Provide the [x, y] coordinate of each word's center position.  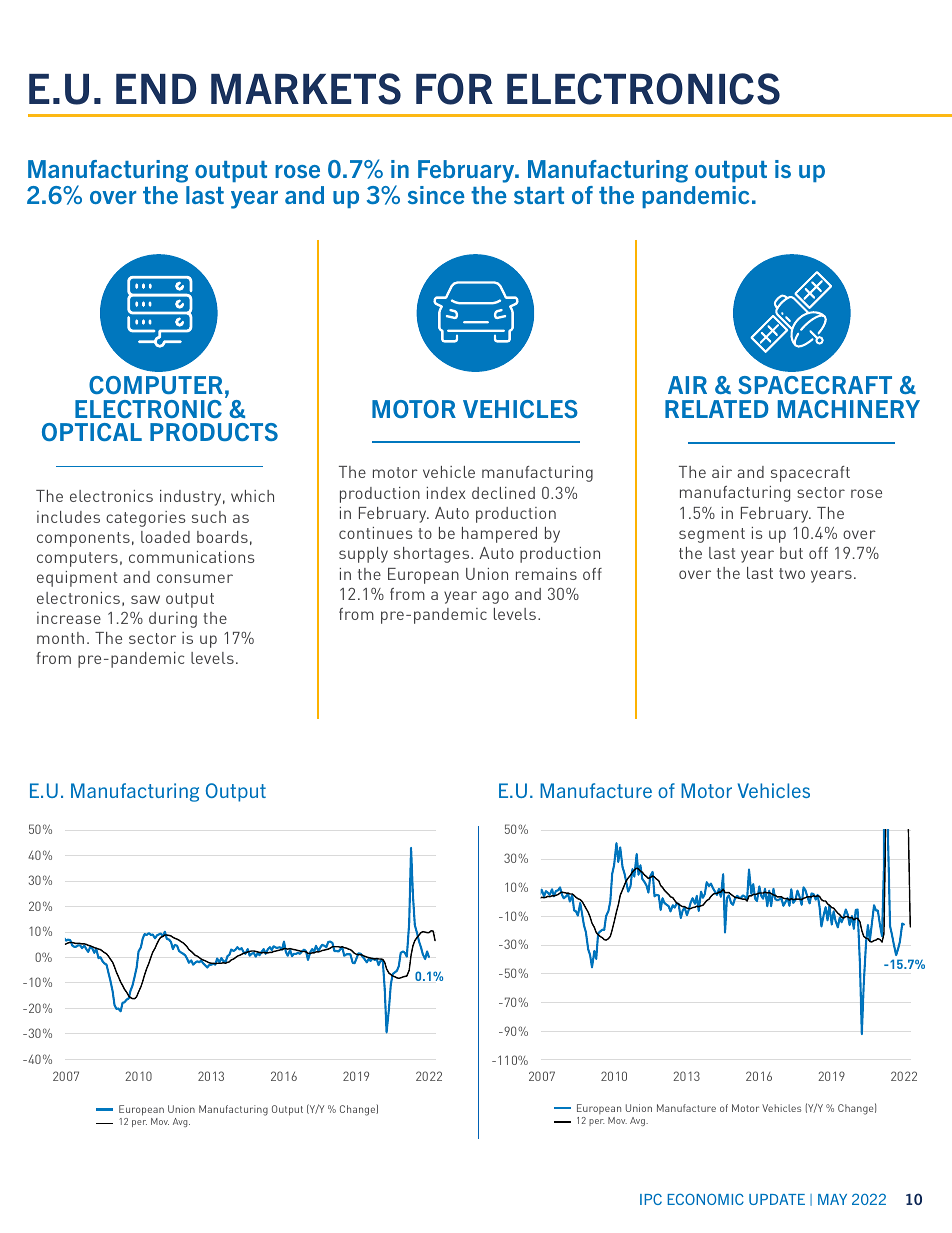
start [539, 195]
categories [146, 519]
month [60, 638]
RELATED [717, 409]
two [792, 573]
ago [495, 597]
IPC [651, 1199]
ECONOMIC [705, 1199]
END [156, 89]
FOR [454, 89]
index [446, 493]
